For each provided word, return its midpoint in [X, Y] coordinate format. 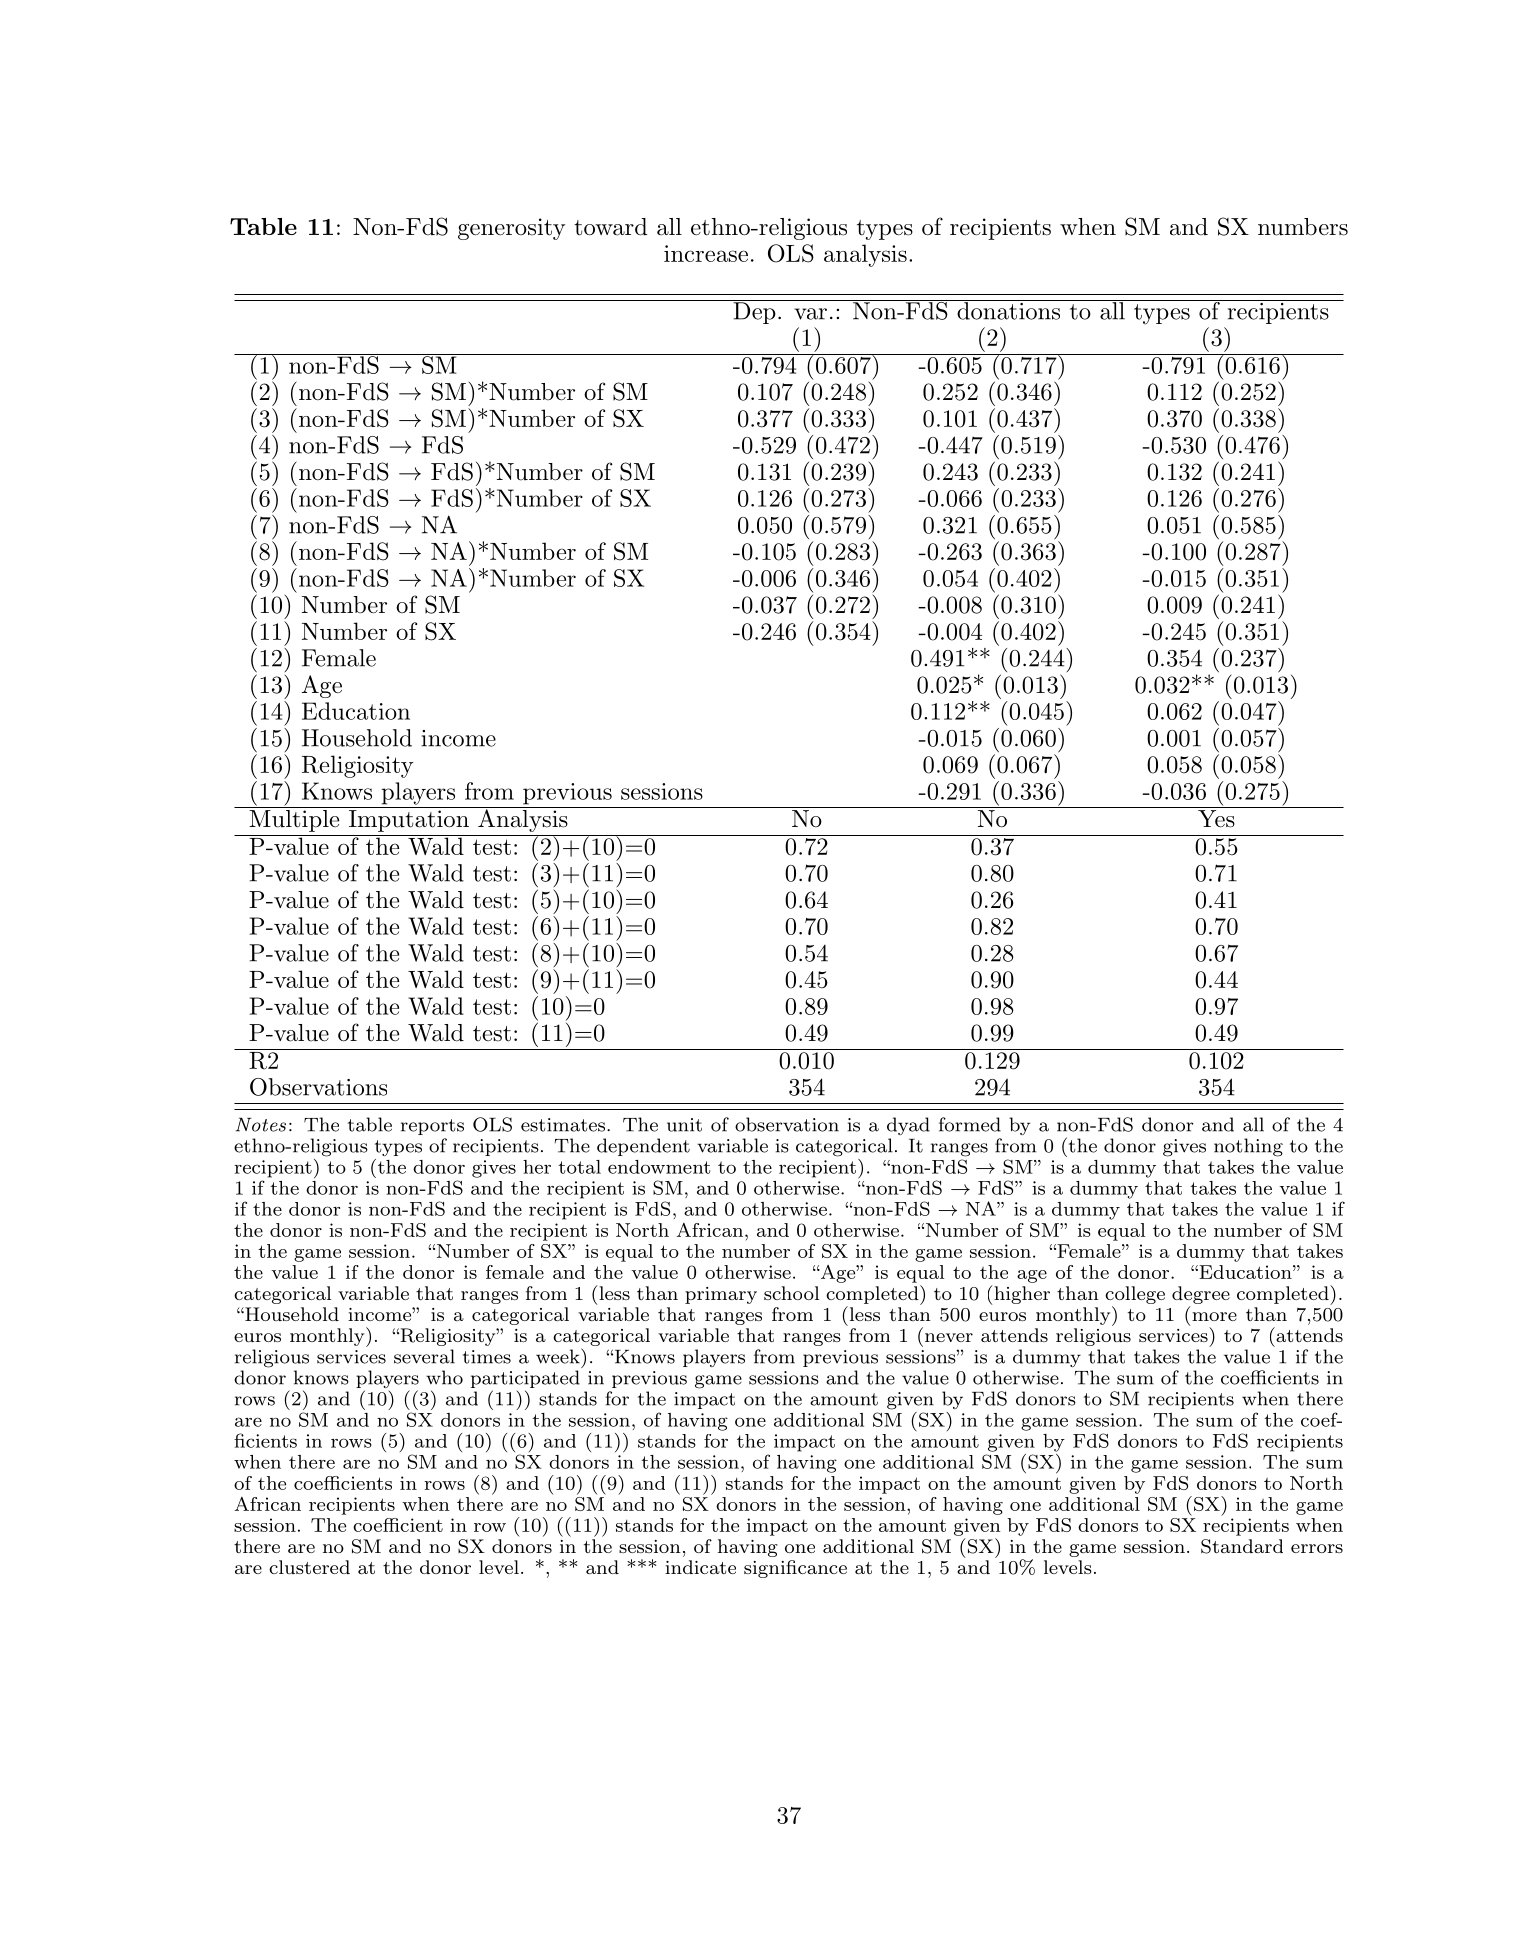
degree [1201, 1295]
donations [1009, 310]
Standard [1242, 1546]
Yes [1216, 819]
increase [706, 253]
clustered [309, 1567]
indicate [700, 1567]
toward [610, 227]
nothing [1248, 1147]
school [791, 1293]
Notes [261, 1124]
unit [684, 1125]
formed [970, 1124]
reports [432, 1127]
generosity [511, 229]
